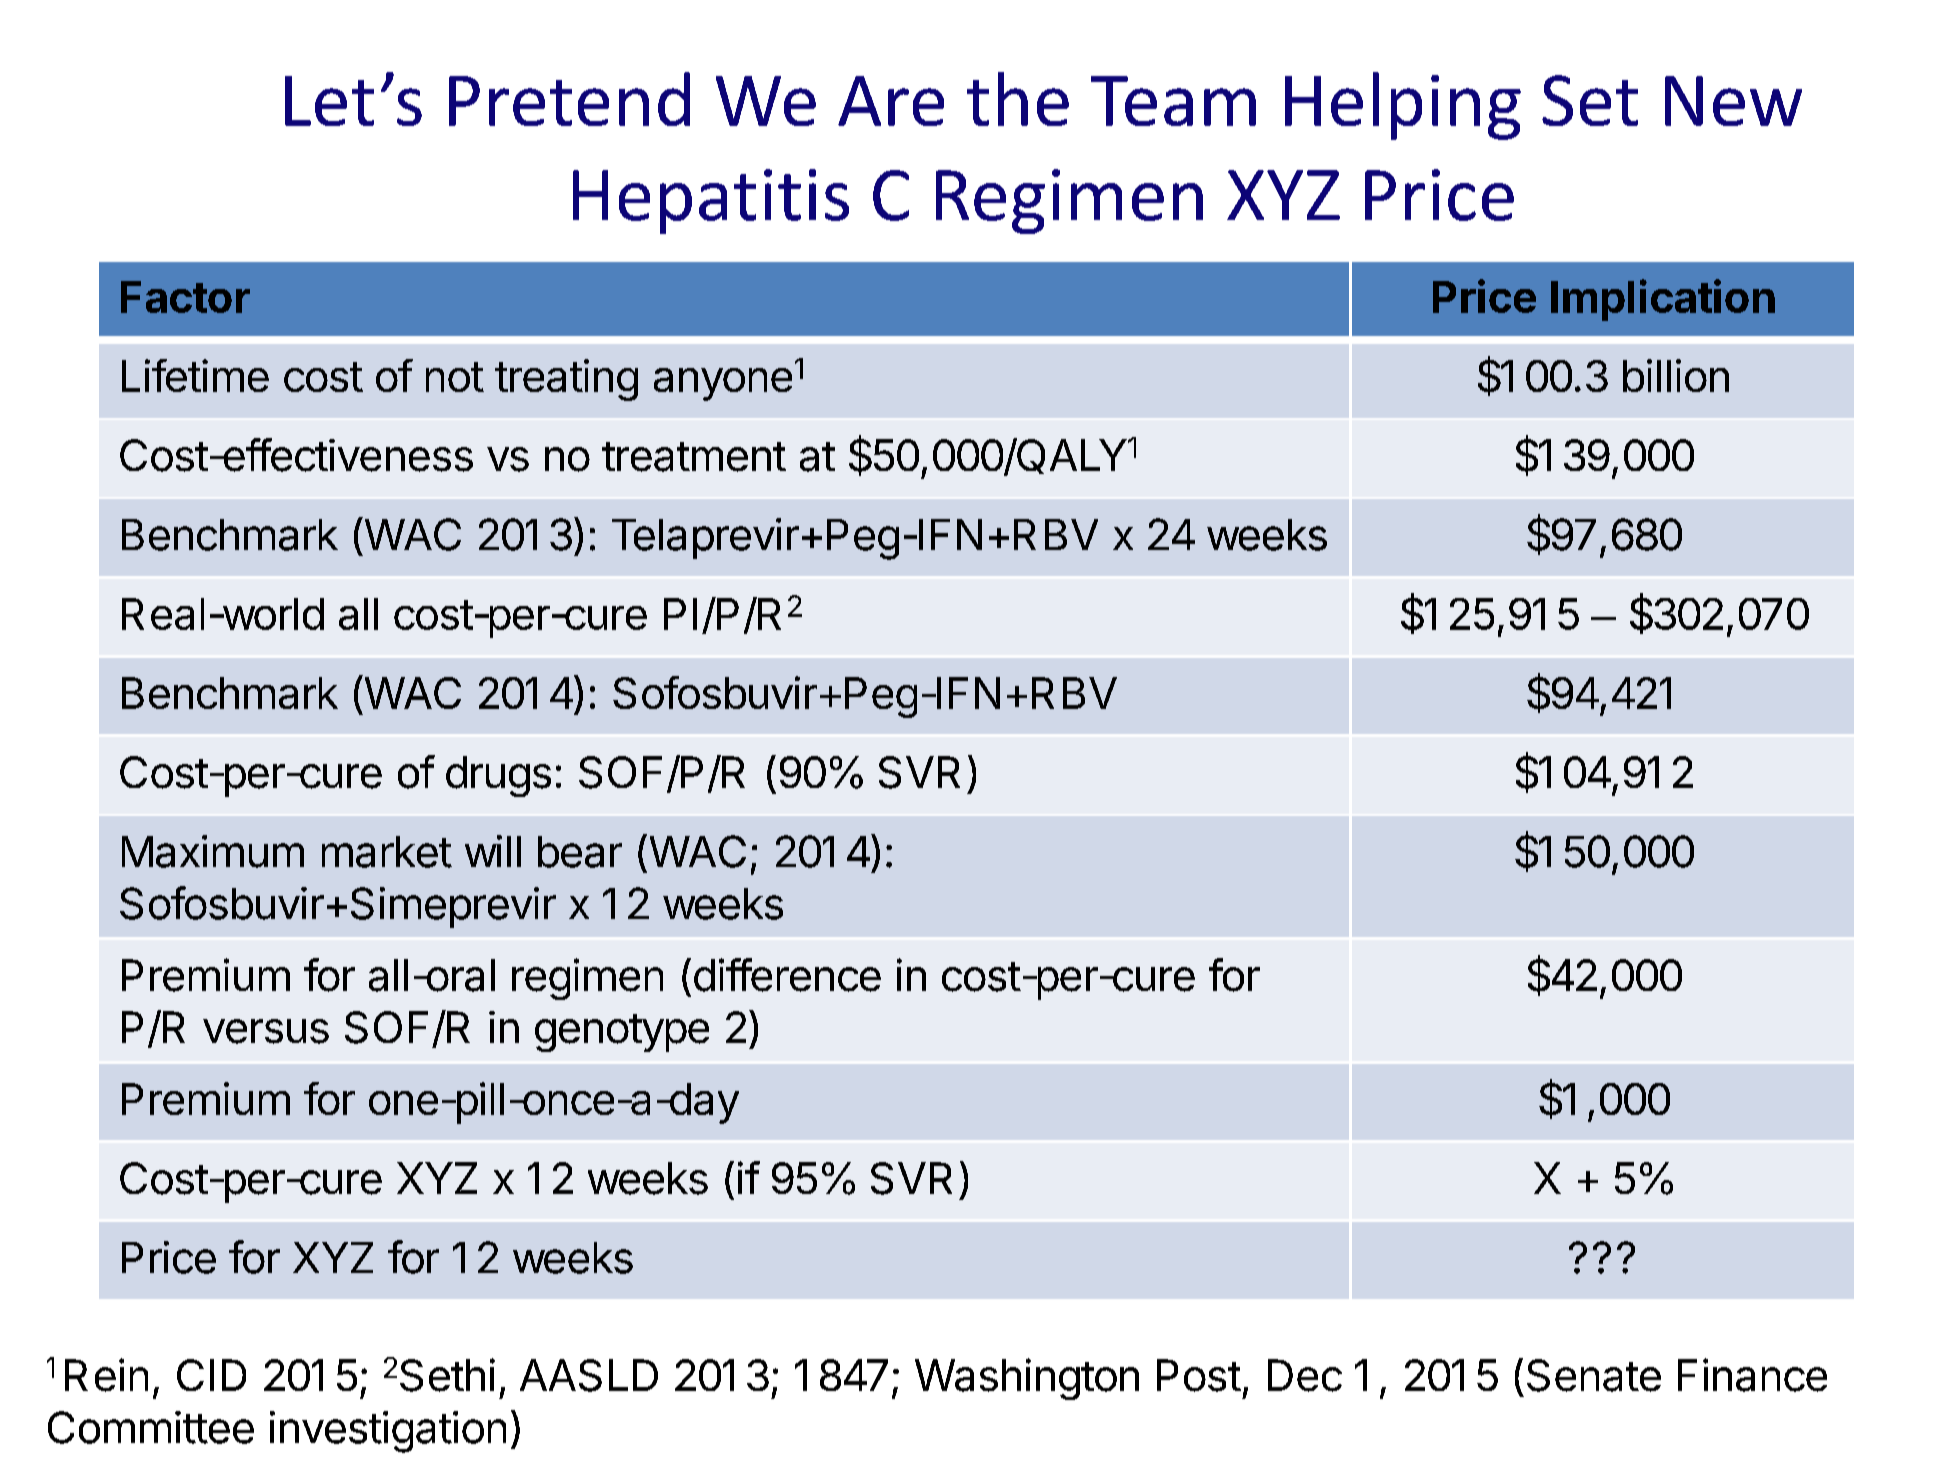 The height and width of the screenshot is (1465, 1953). Describe the element at coordinates (891, 101) in the screenshot. I see `Are` at that location.
